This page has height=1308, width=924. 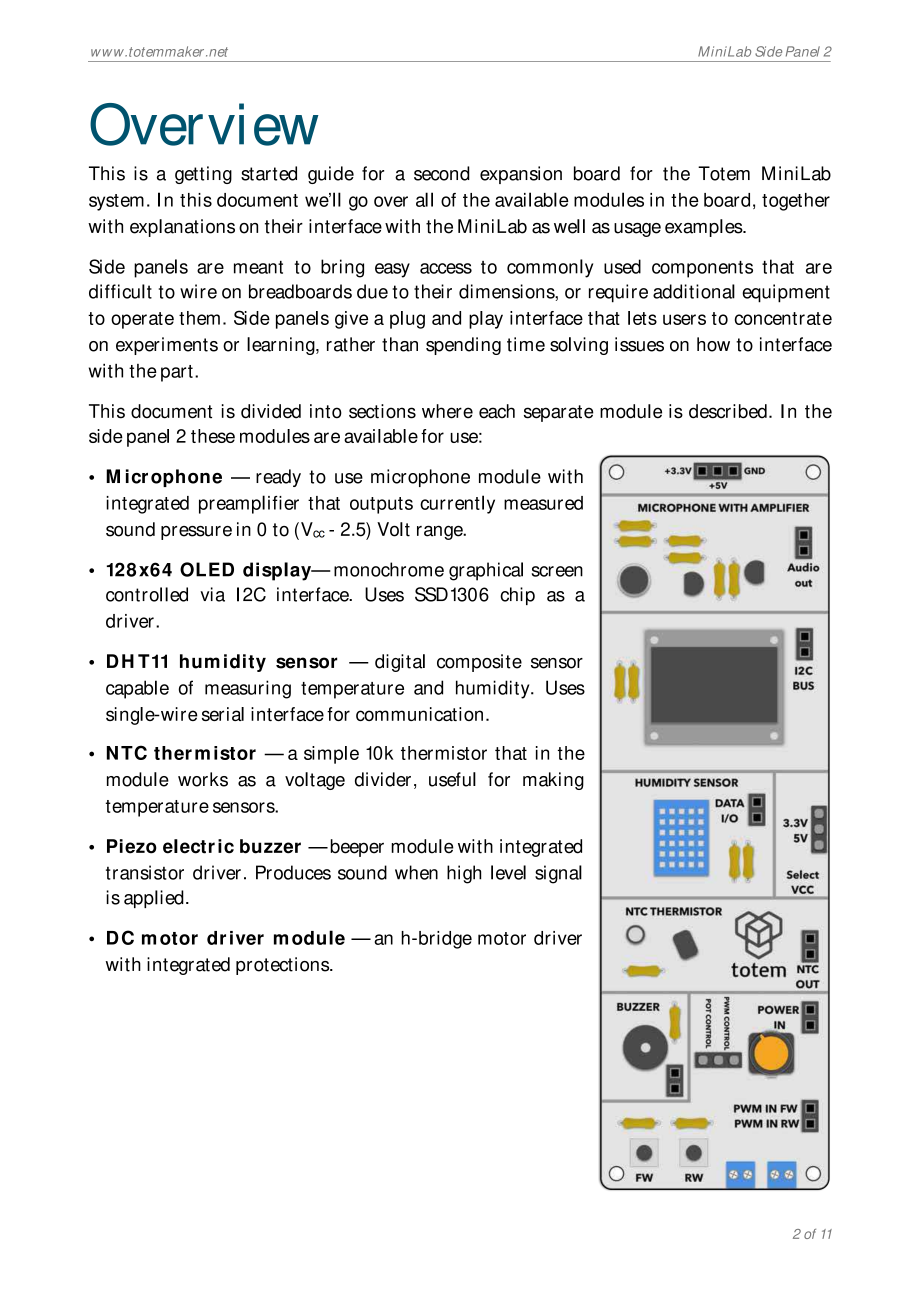 I want to click on getting, so click(x=203, y=175).
